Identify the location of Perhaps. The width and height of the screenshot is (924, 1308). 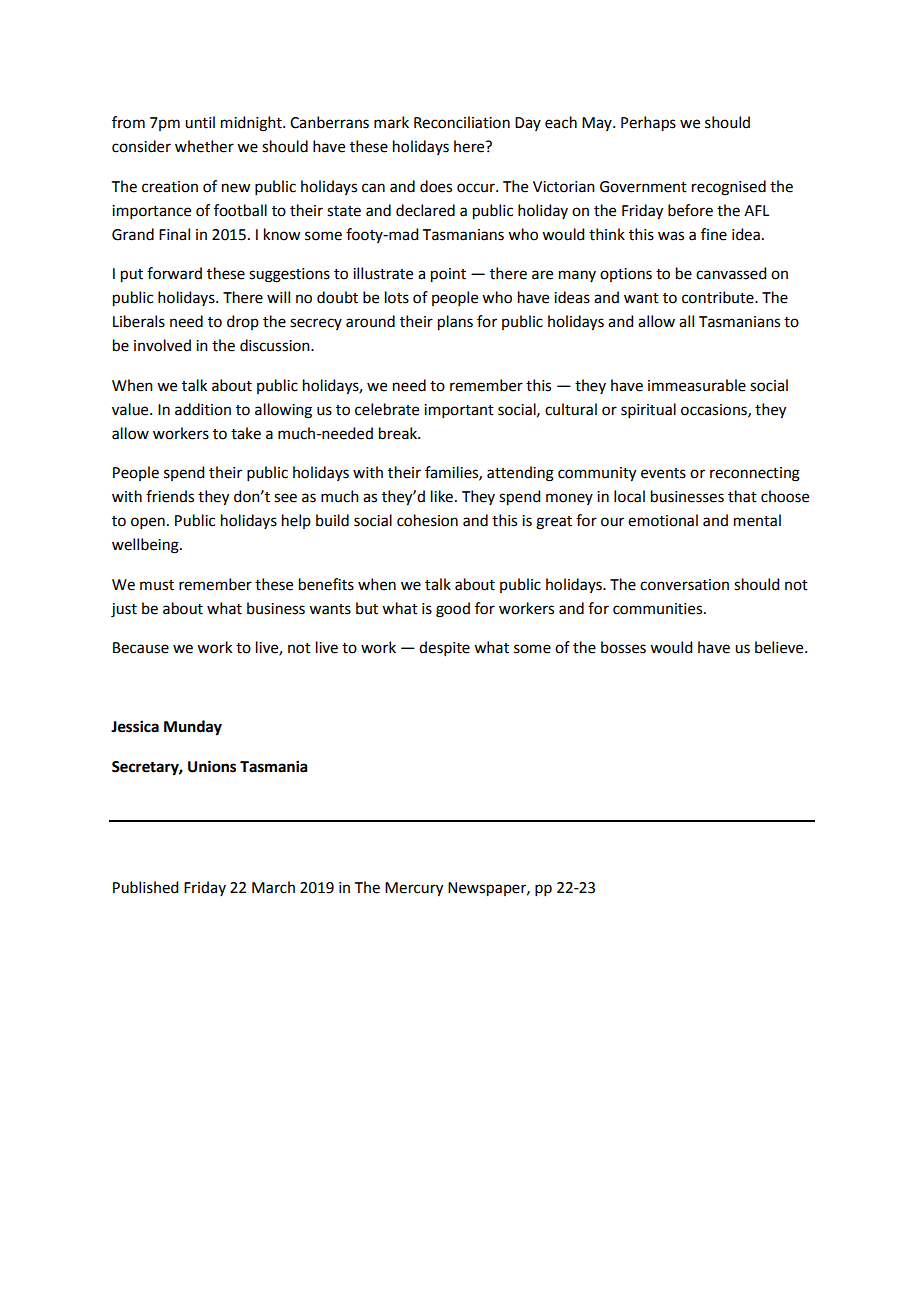
(648, 124).
